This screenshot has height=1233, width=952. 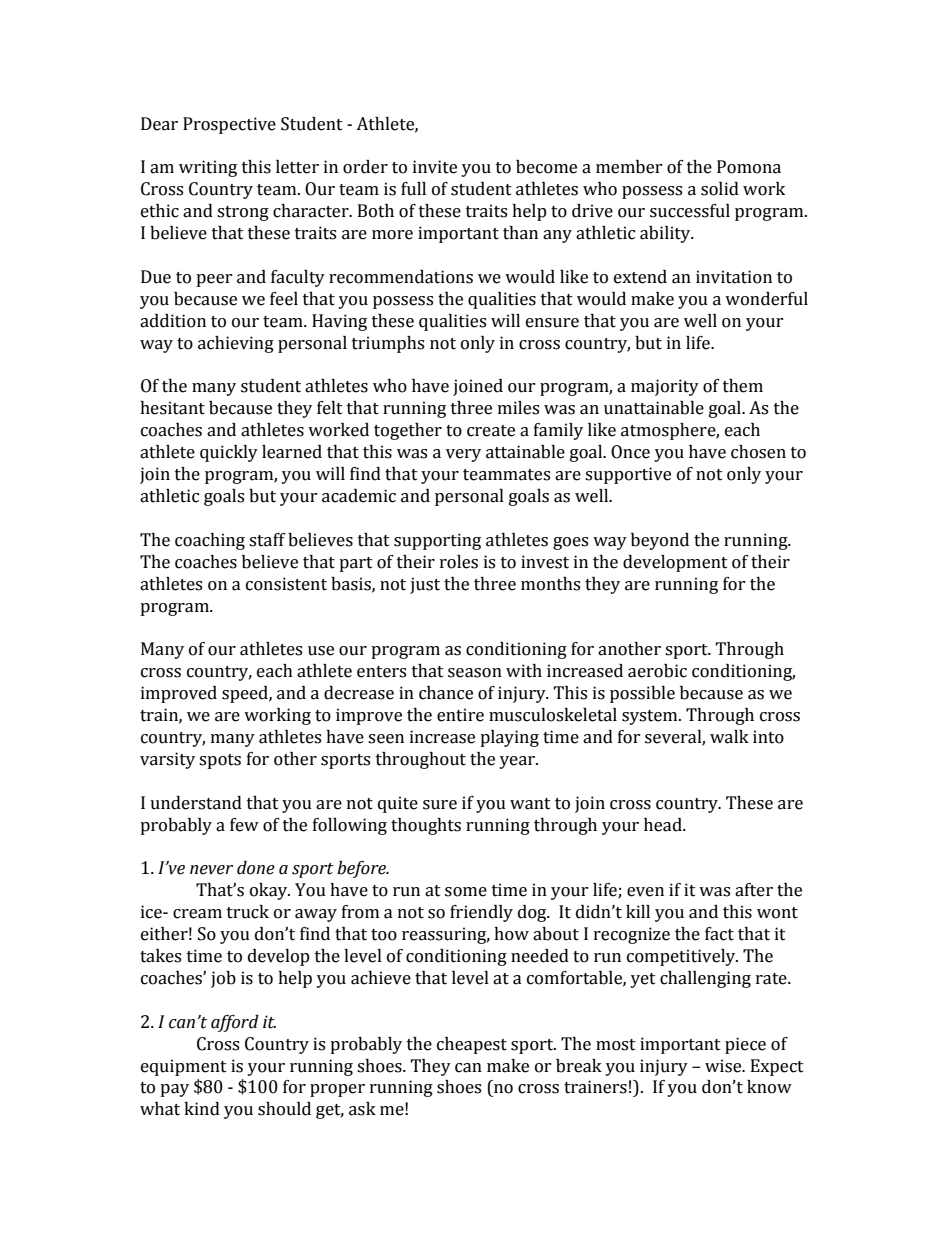 What do you see at coordinates (435, 167) in the screenshot?
I see `invite` at bounding box center [435, 167].
